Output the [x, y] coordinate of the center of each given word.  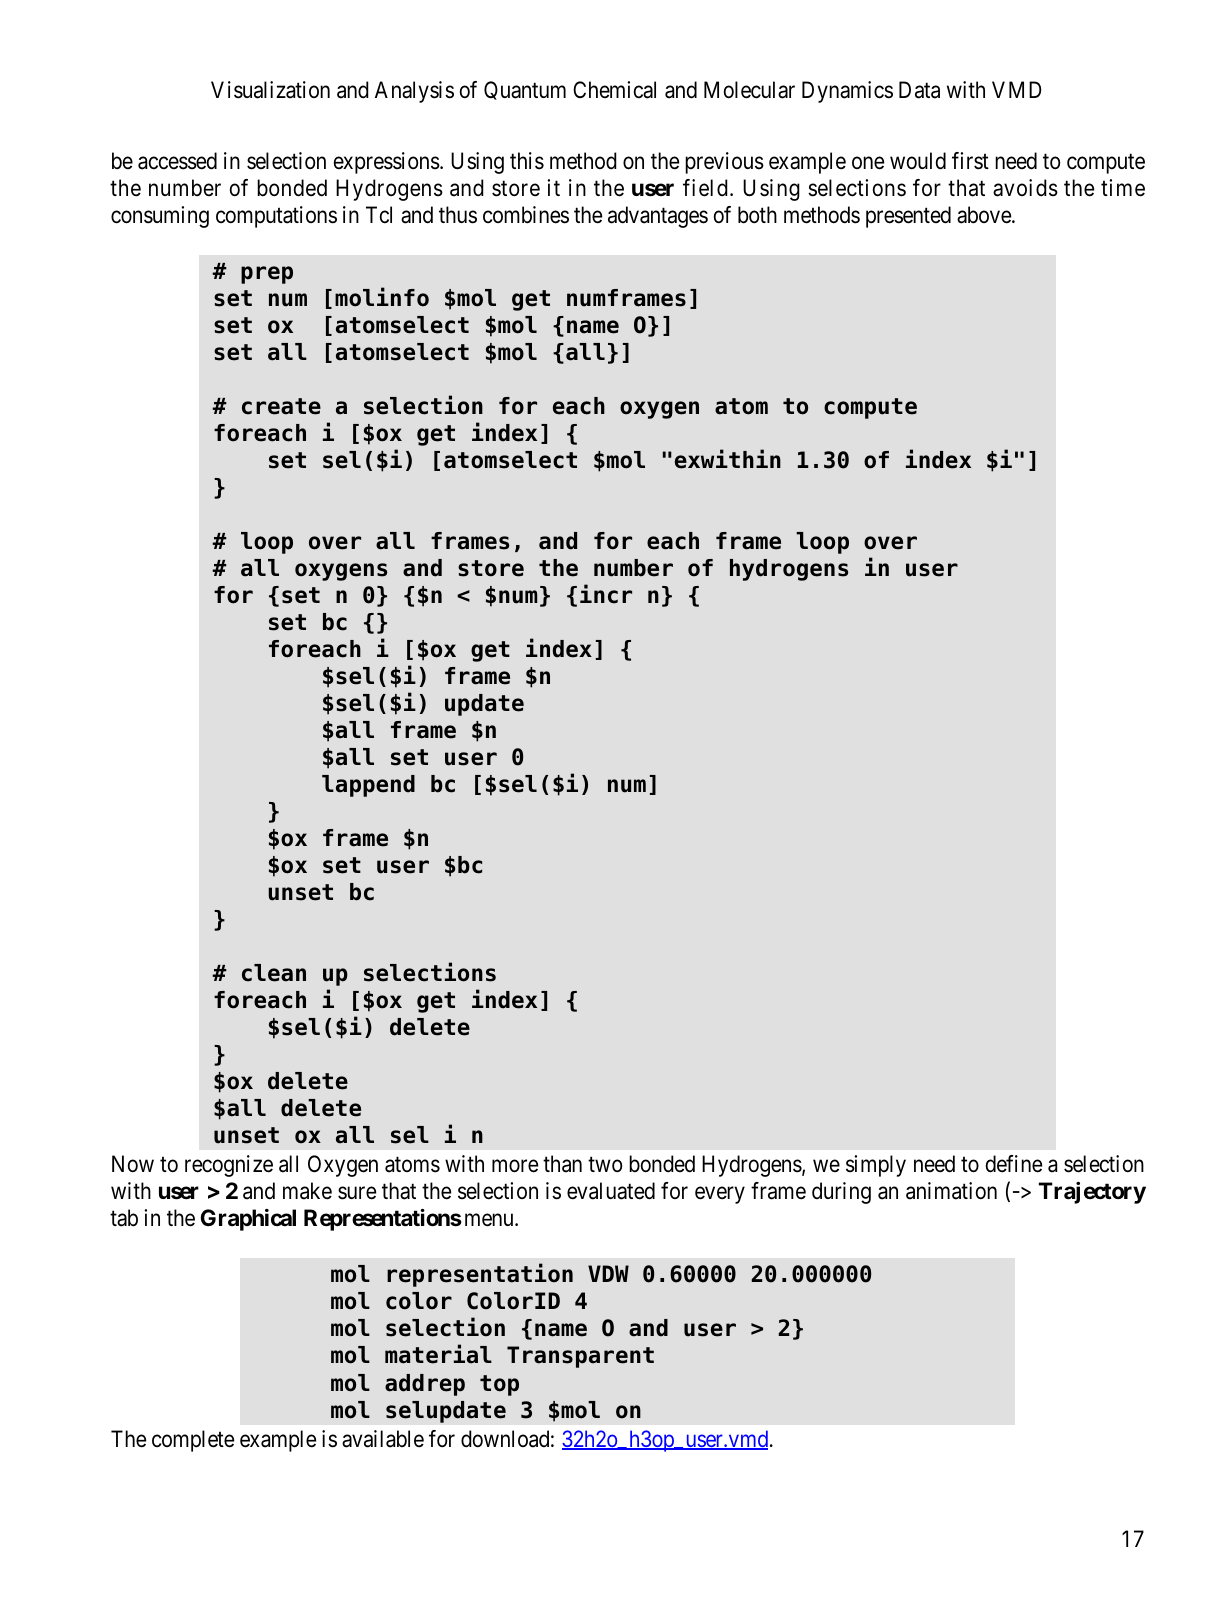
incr [606, 594]
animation [951, 1191]
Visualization [270, 90]
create [281, 406]
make [307, 1191]
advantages [658, 217]
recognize [229, 1166]
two [605, 1165]
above [985, 215]
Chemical [614, 90]
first [970, 161]
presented [908, 217]
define [1014, 1164]
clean [274, 973]
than [562, 1164]
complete [193, 1441]
